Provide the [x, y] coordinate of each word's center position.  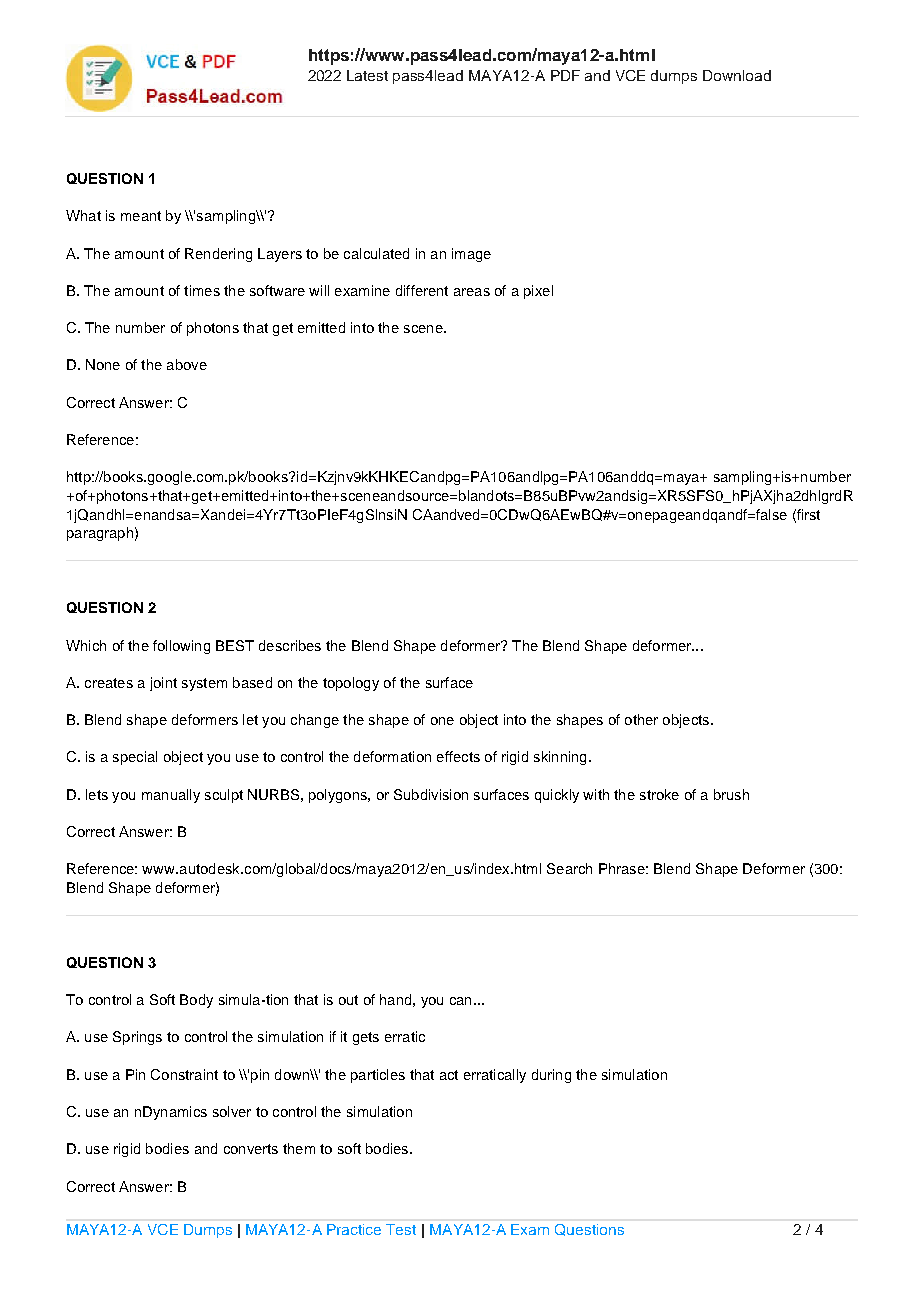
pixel [538, 292]
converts [251, 1149]
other [641, 719]
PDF [565, 75]
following [181, 647]
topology [351, 684]
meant [141, 216]
